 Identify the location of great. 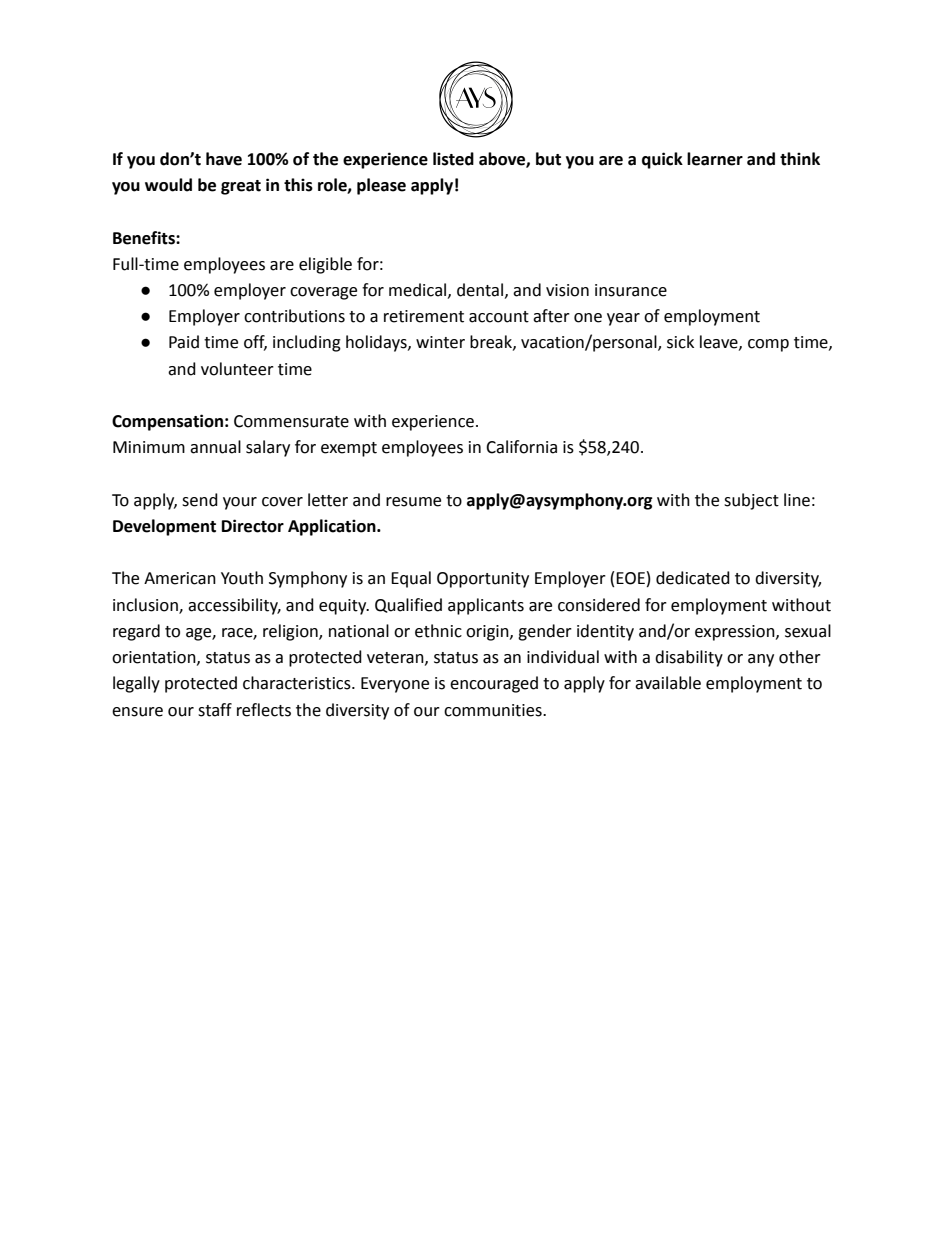
(241, 187).
